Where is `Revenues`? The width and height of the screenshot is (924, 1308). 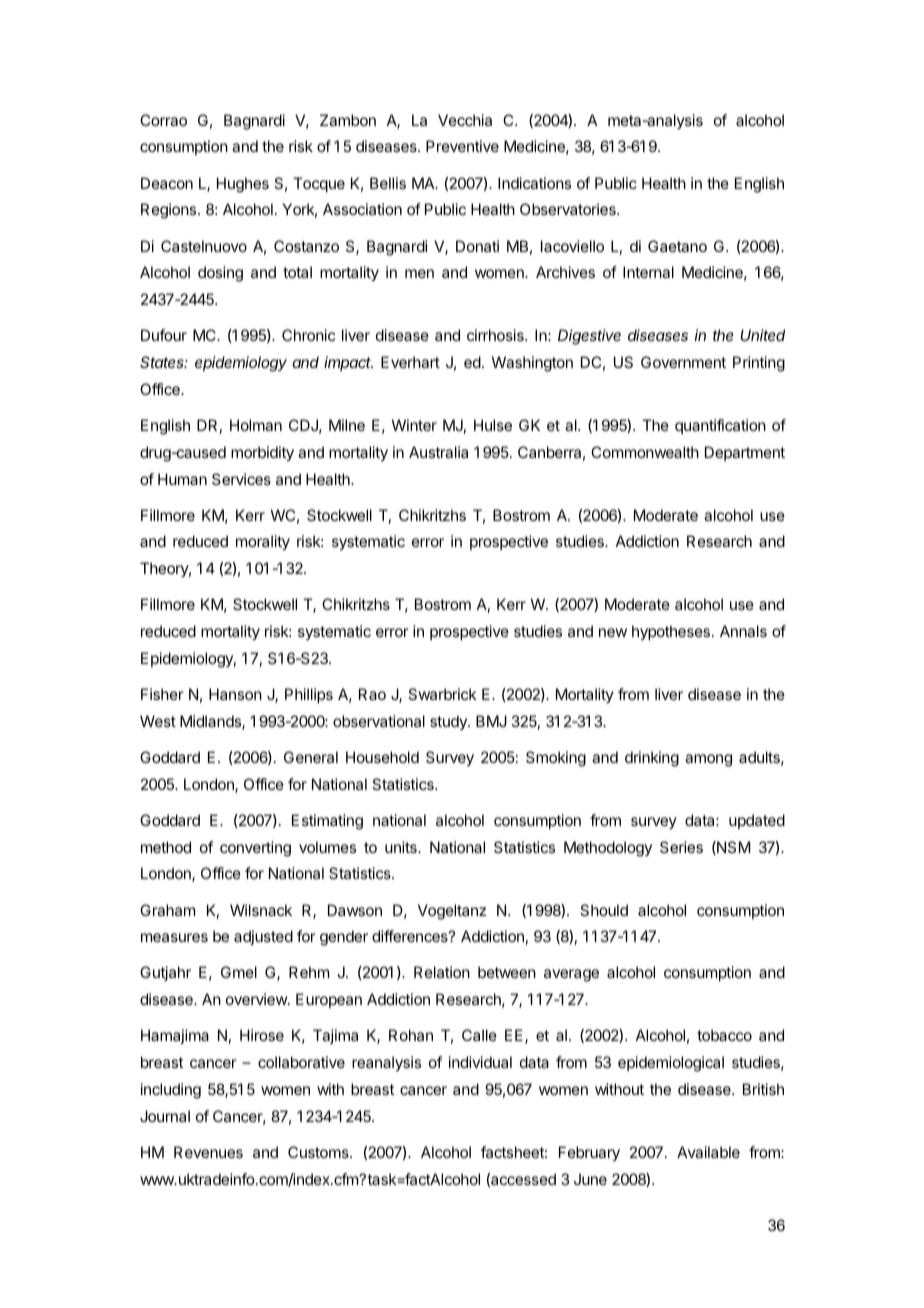
Revenues is located at coordinates (208, 1152).
